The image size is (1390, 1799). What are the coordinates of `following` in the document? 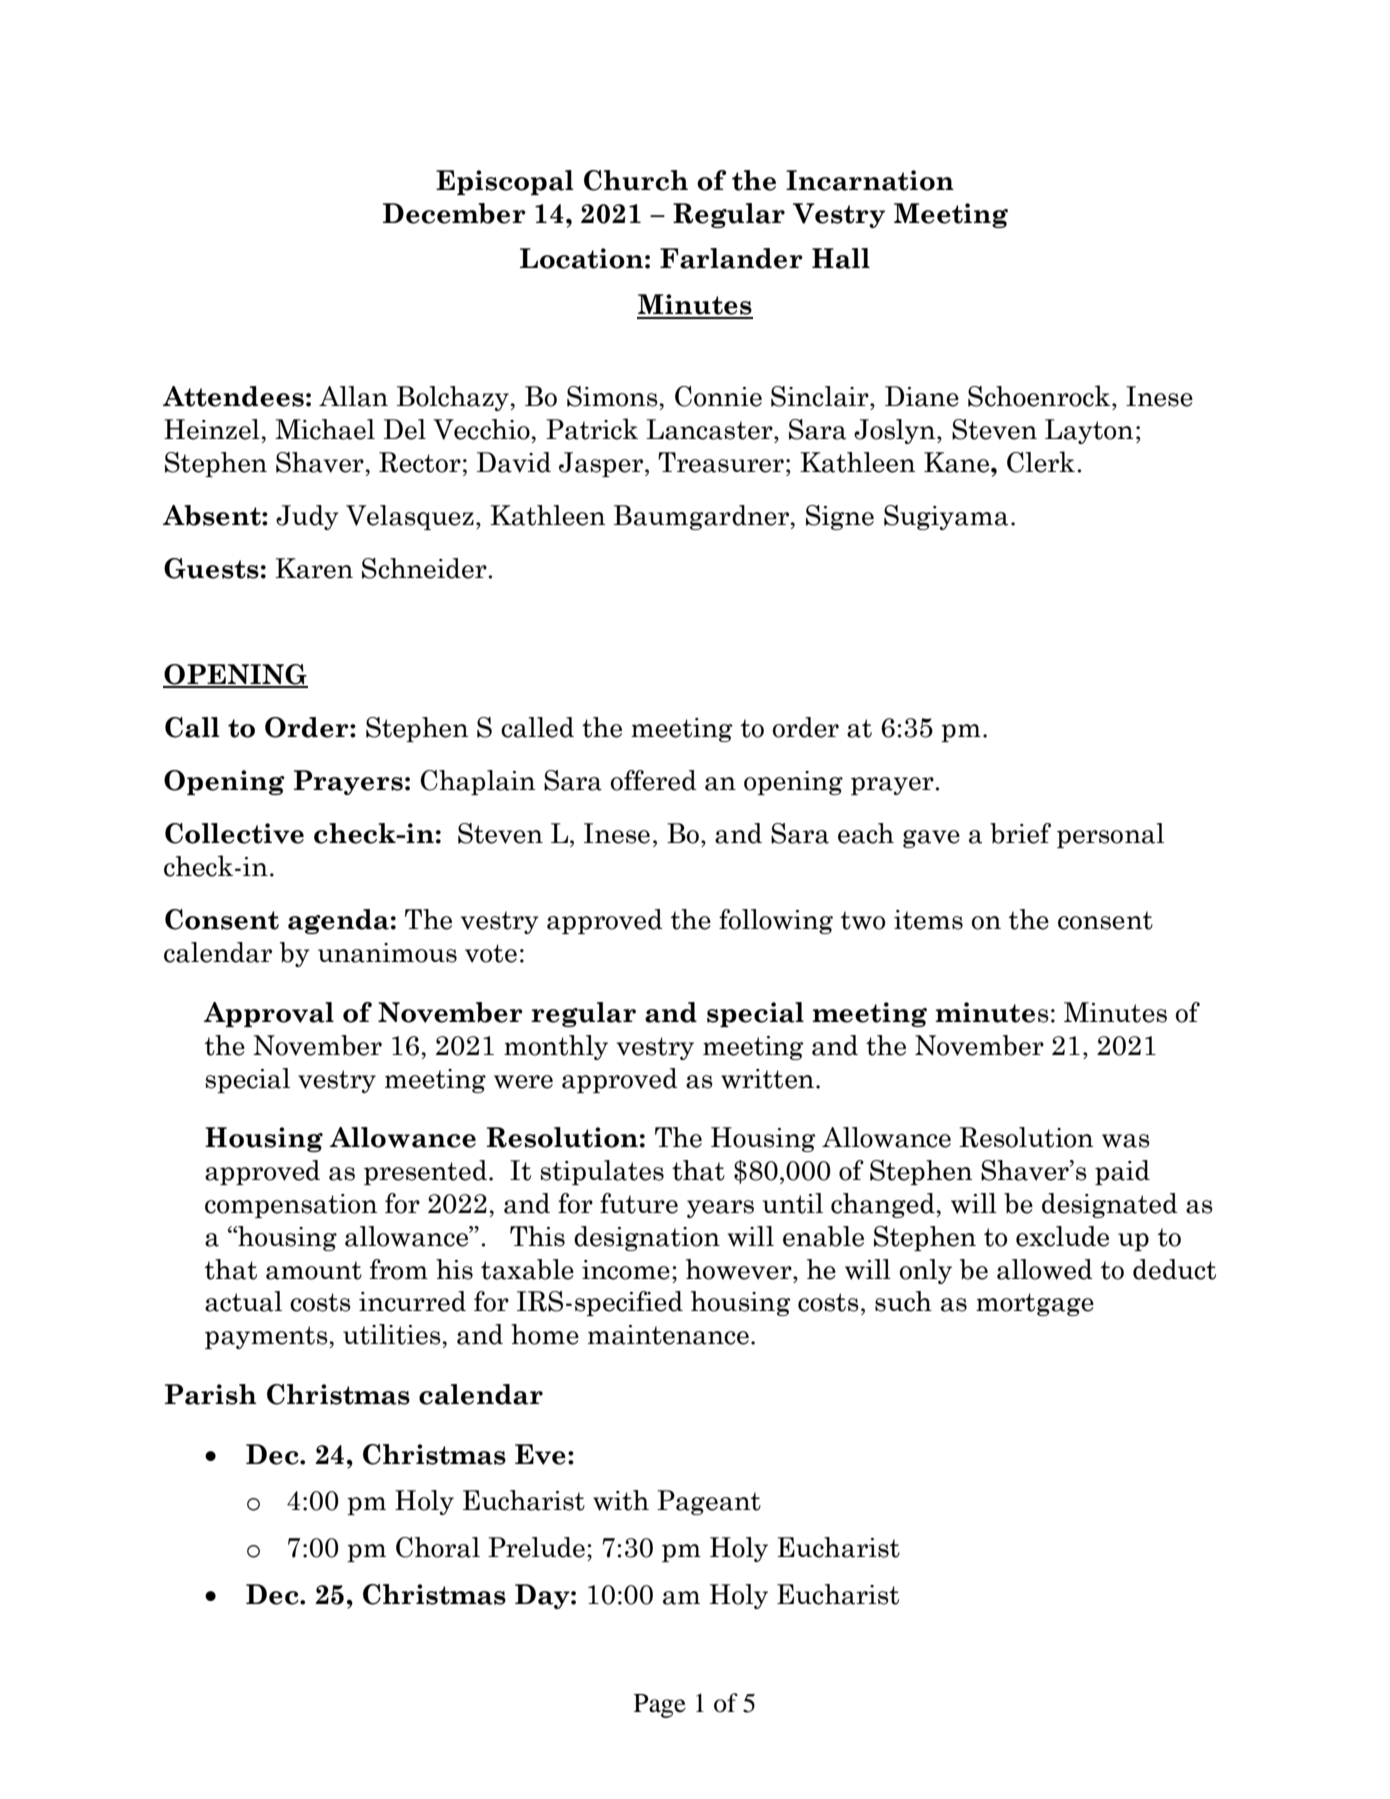 It's located at (776, 921).
